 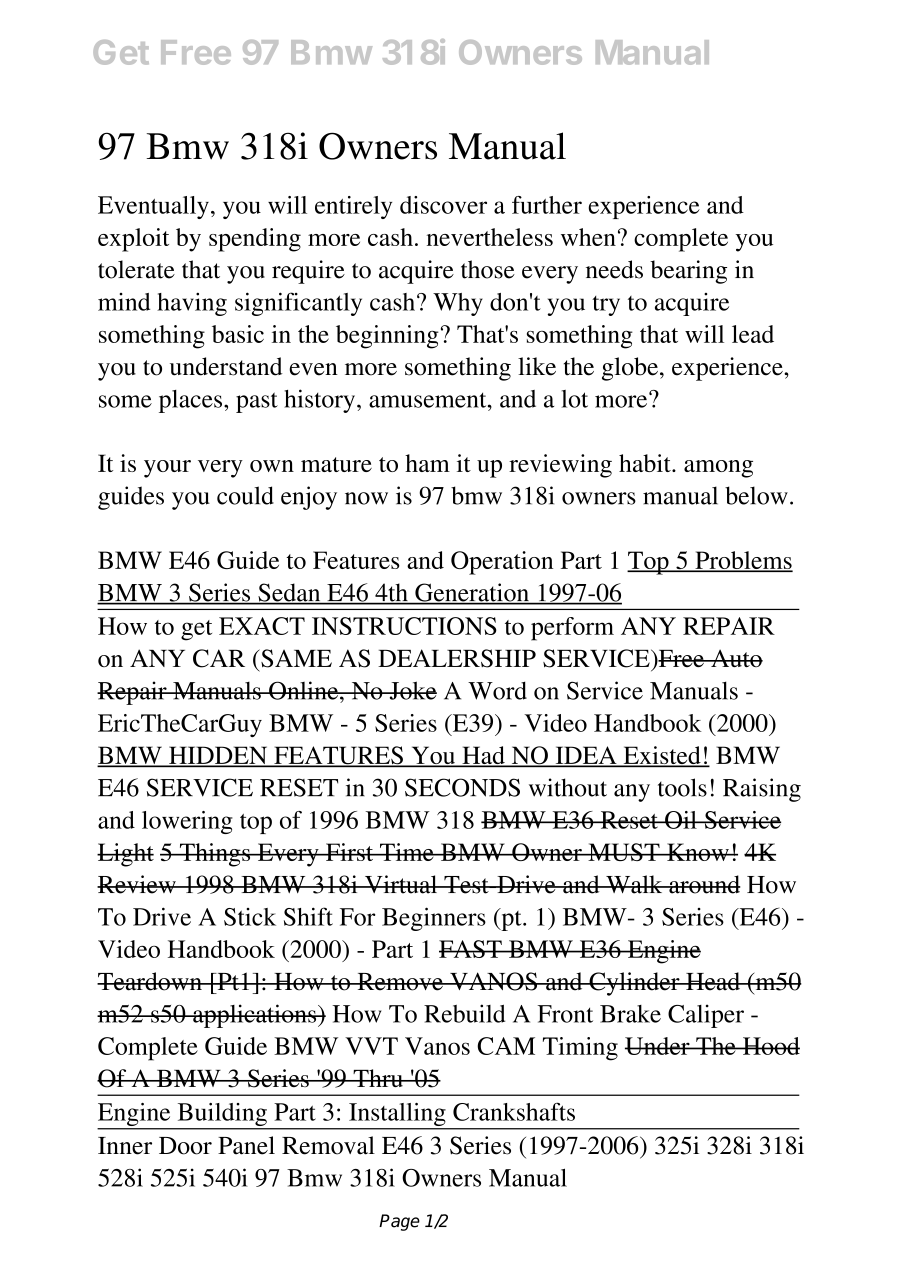 I want to click on Existed, so click(x=662, y=756).
